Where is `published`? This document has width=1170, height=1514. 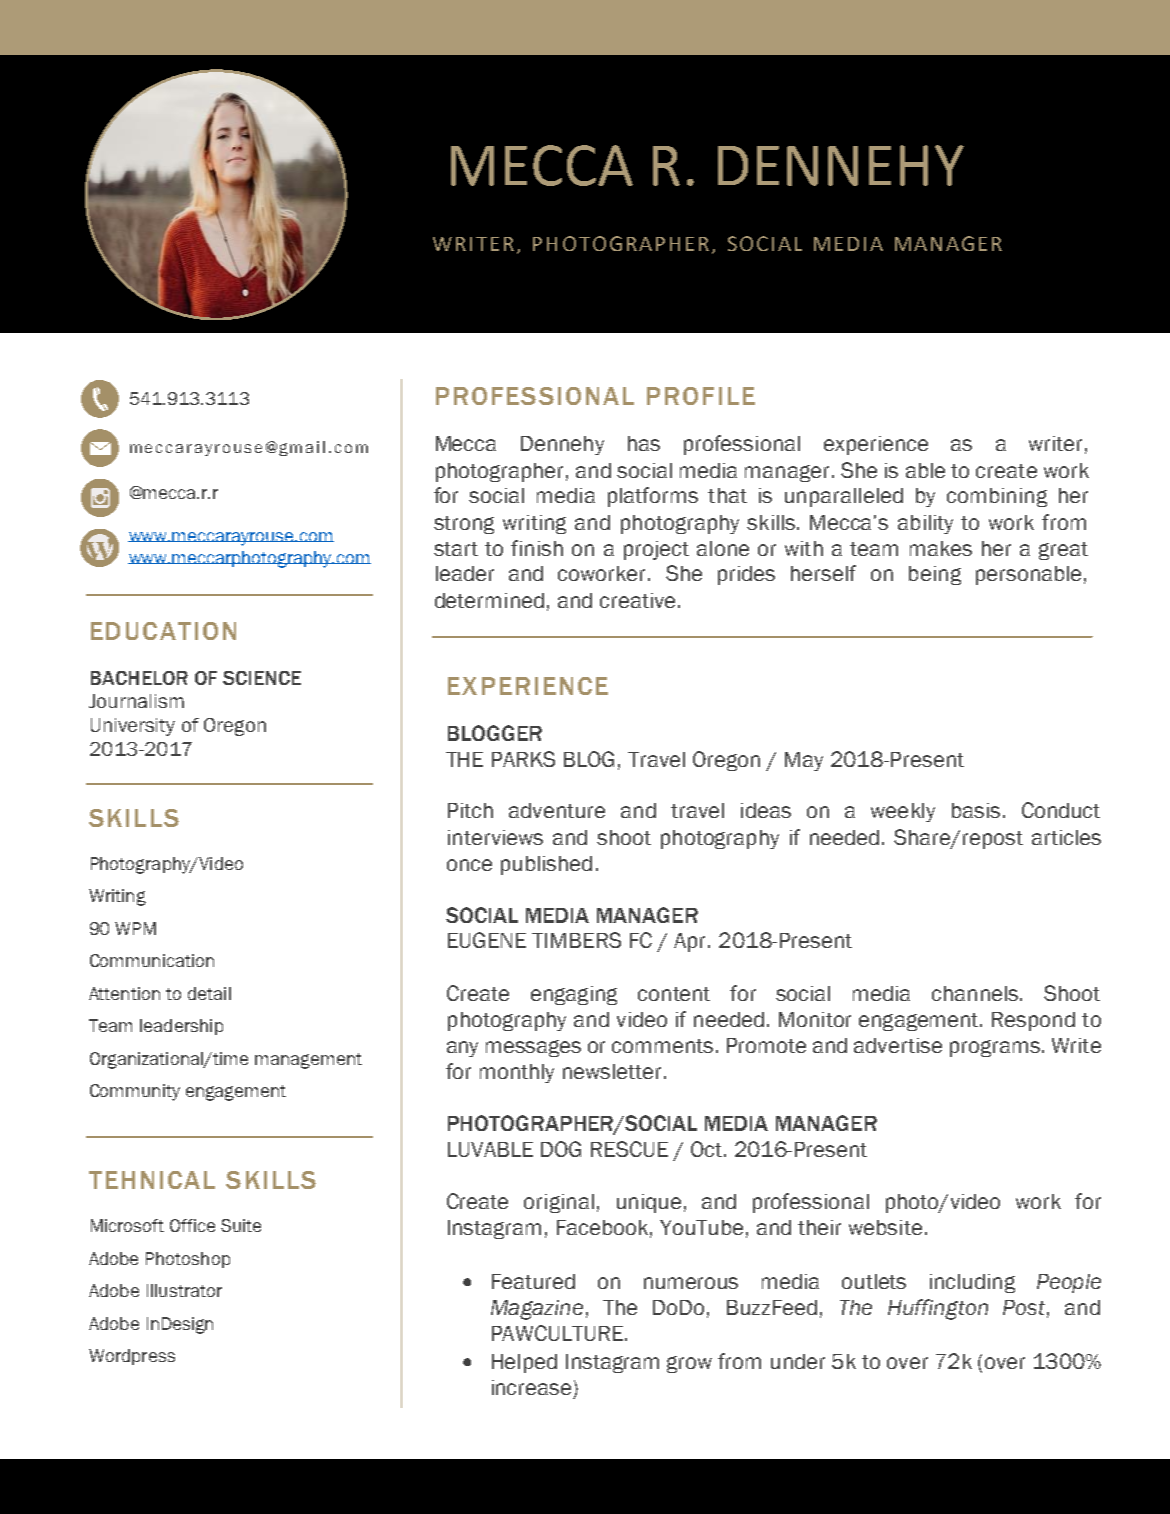
published is located at coordinates (546, 865).
